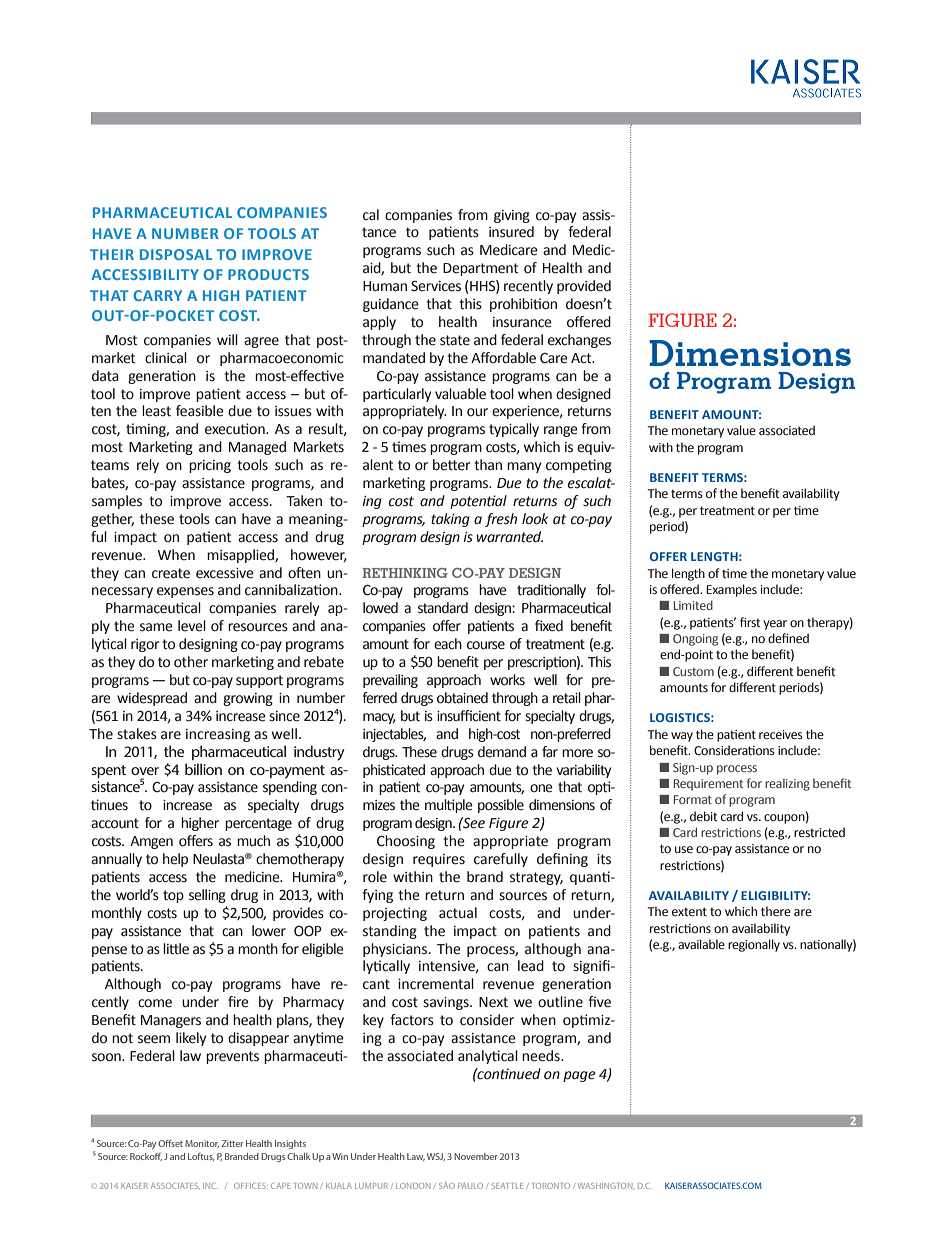  What do you see at coordinates (201, 1157) in the page?
I see `Loftus` at bounding box center [201, 1157].
